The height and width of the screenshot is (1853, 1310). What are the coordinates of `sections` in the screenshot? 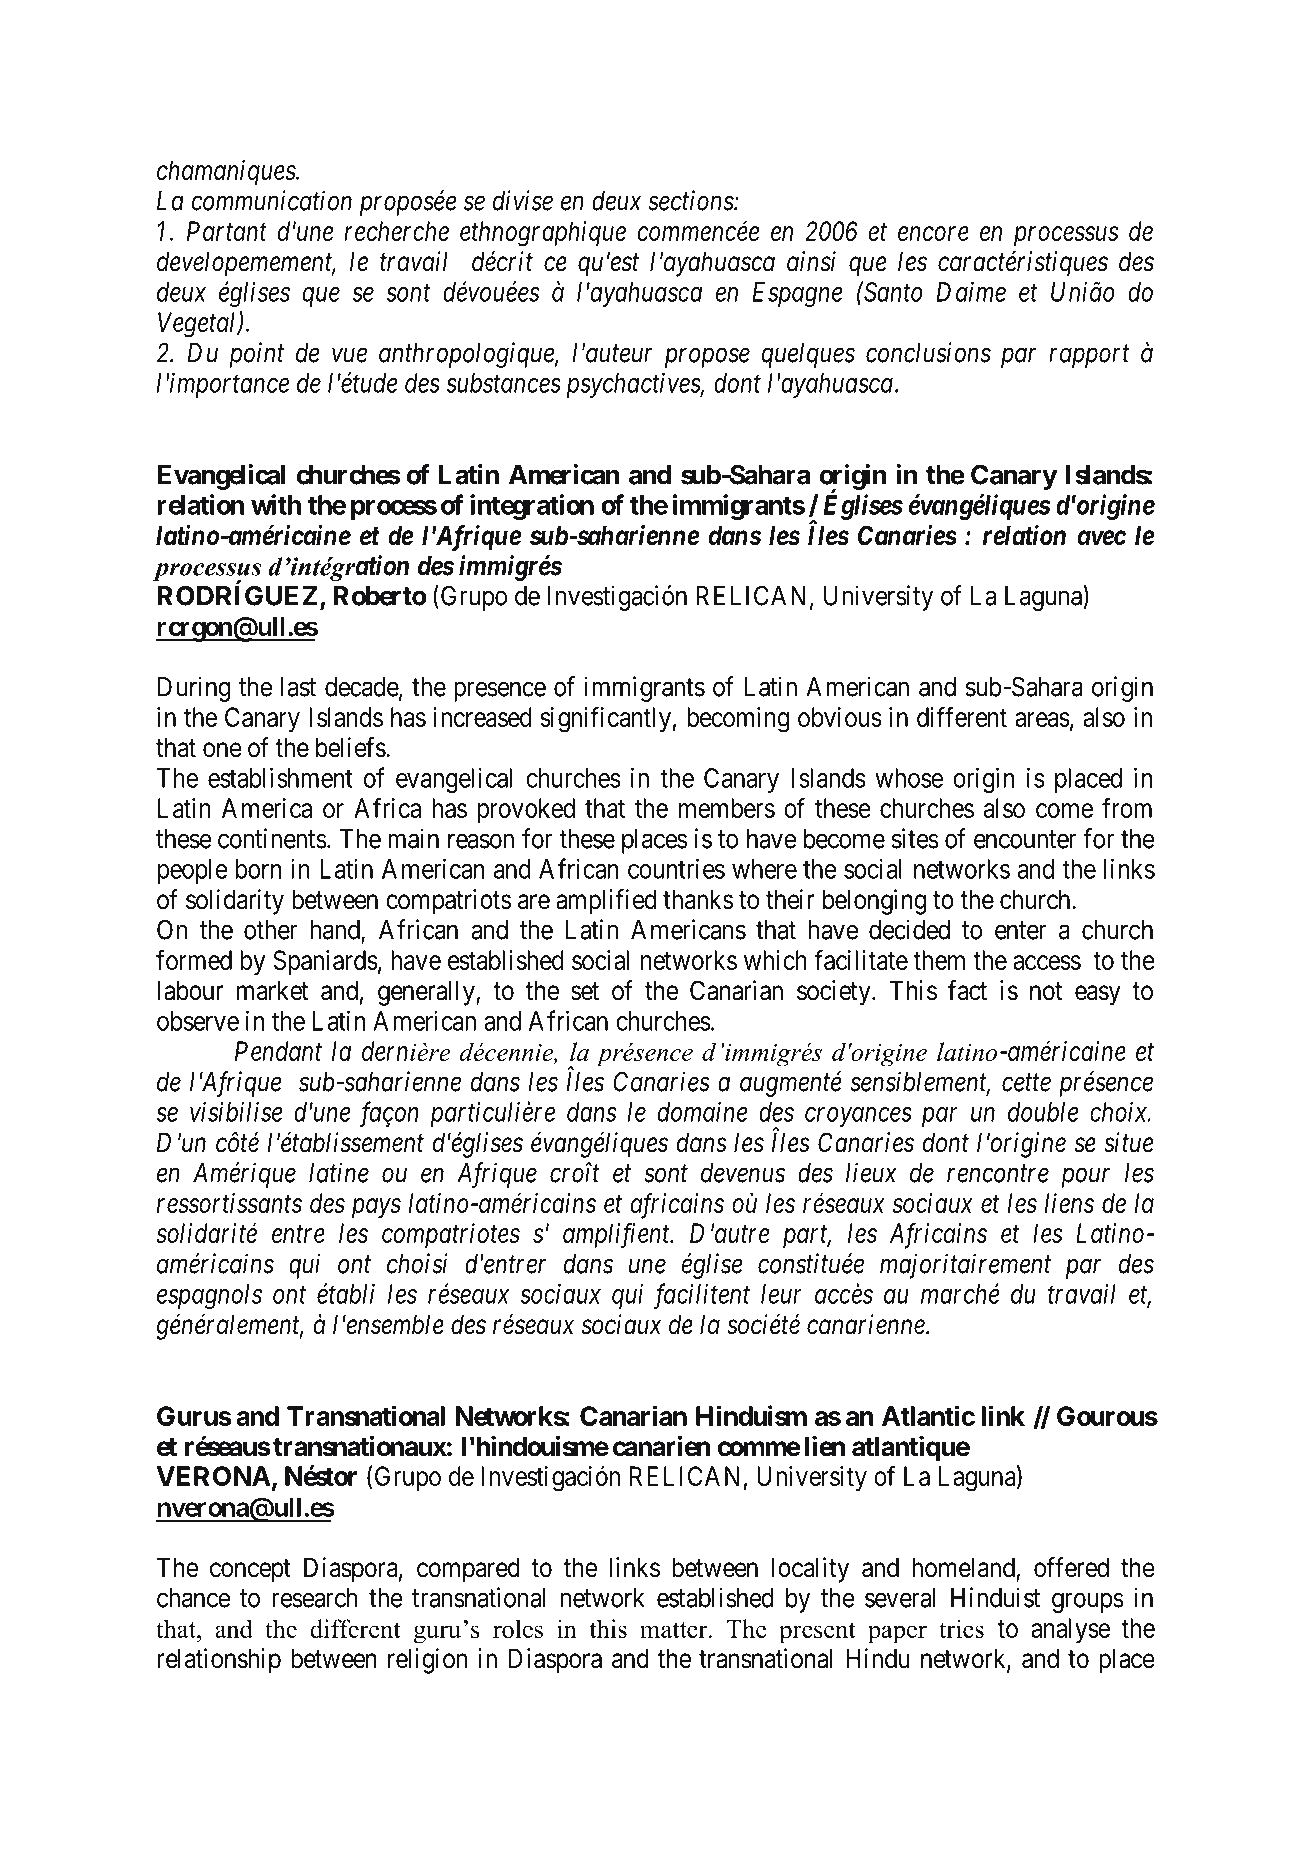 It's located at (691, 201).
